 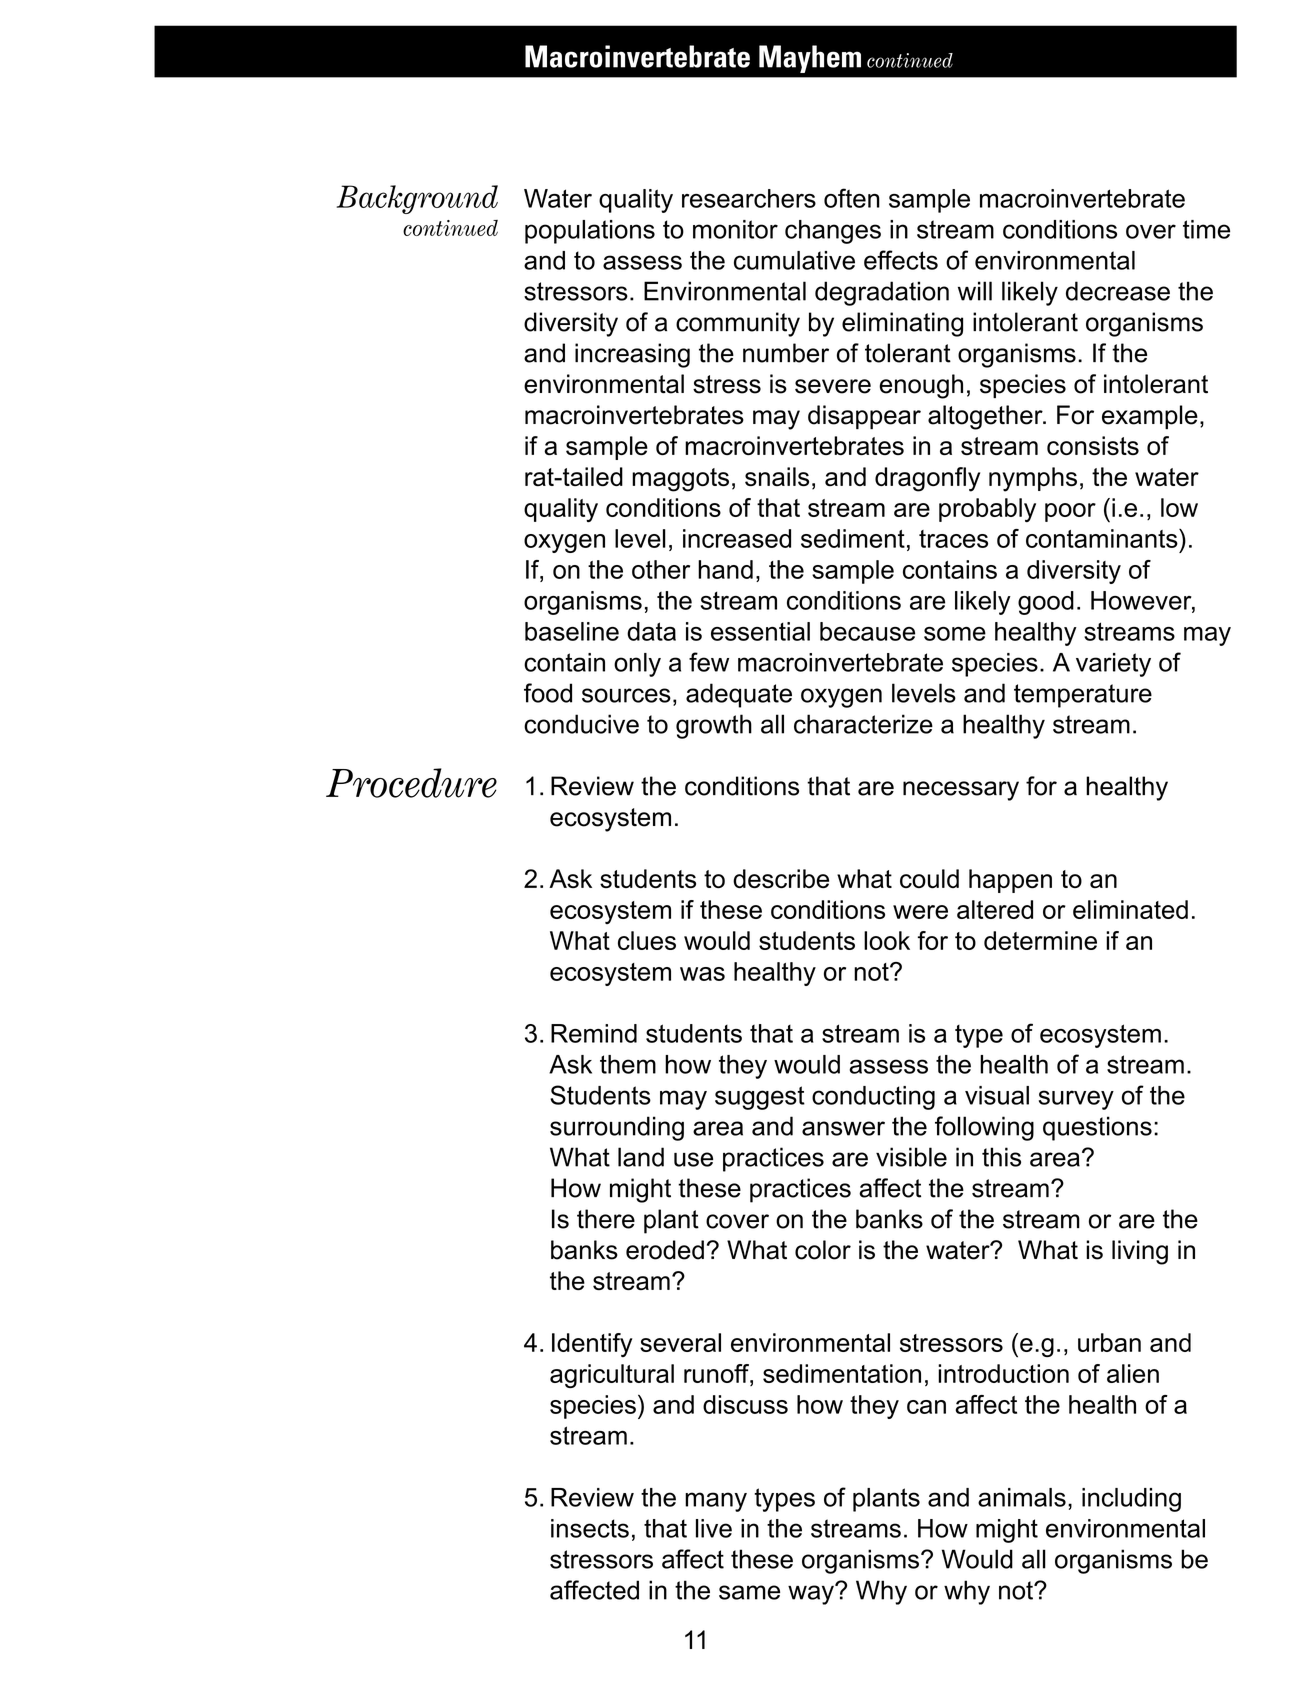 What do you see at coordinates (1131, 1500) in the screenshot?
I see `including` at bounding box center [1131, 1500].
